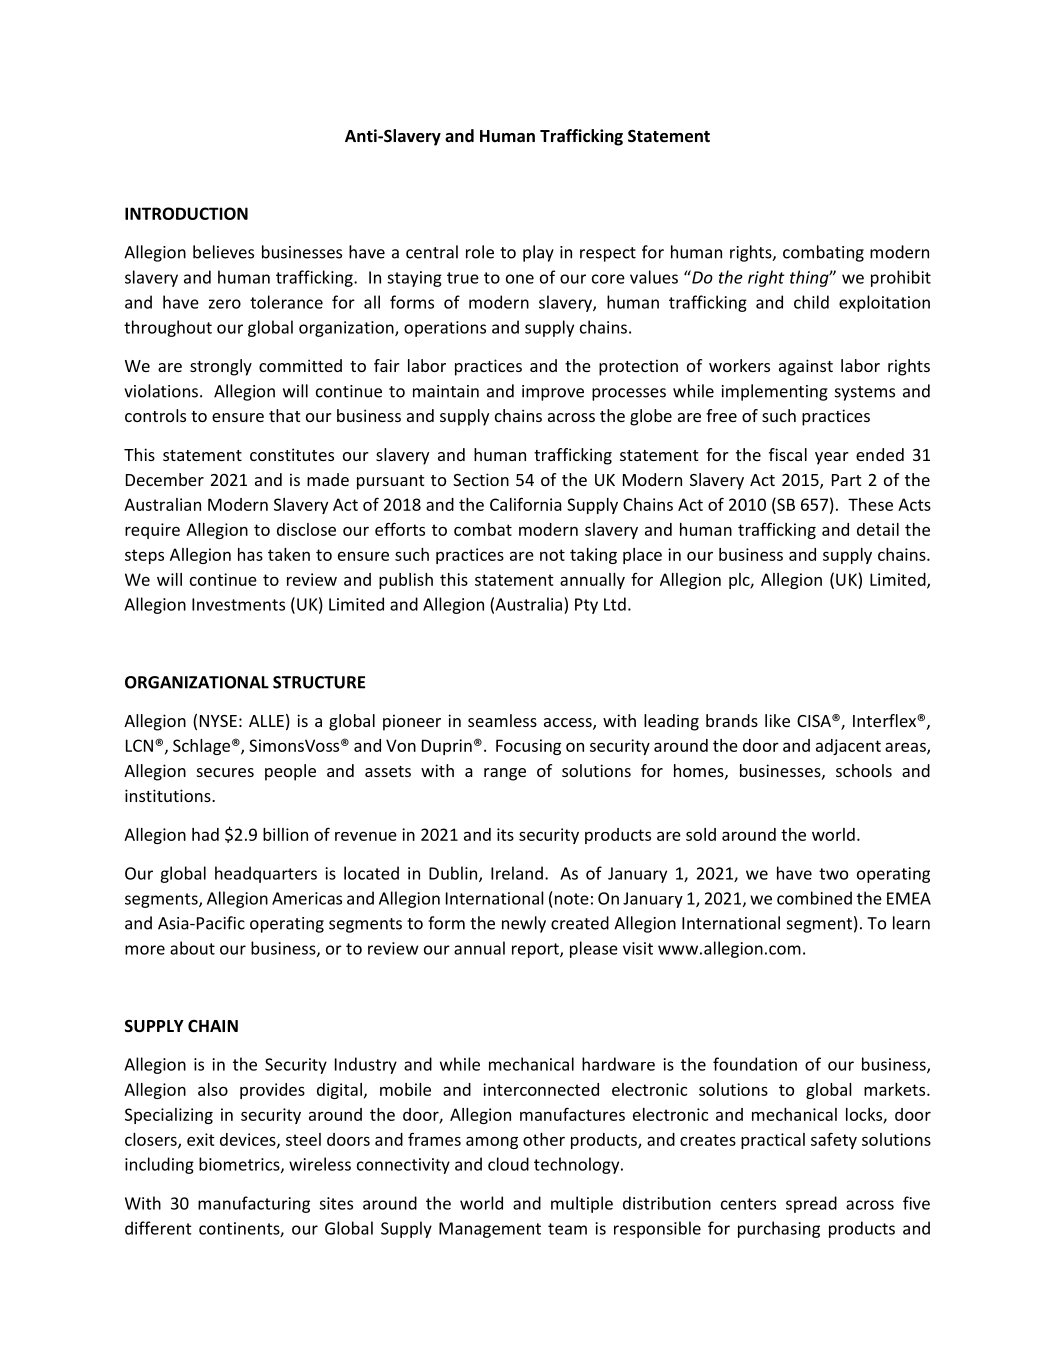  What do you see at coordinates (814, 898) in the document?
I see `combined` at bounding box center [814, 898].
